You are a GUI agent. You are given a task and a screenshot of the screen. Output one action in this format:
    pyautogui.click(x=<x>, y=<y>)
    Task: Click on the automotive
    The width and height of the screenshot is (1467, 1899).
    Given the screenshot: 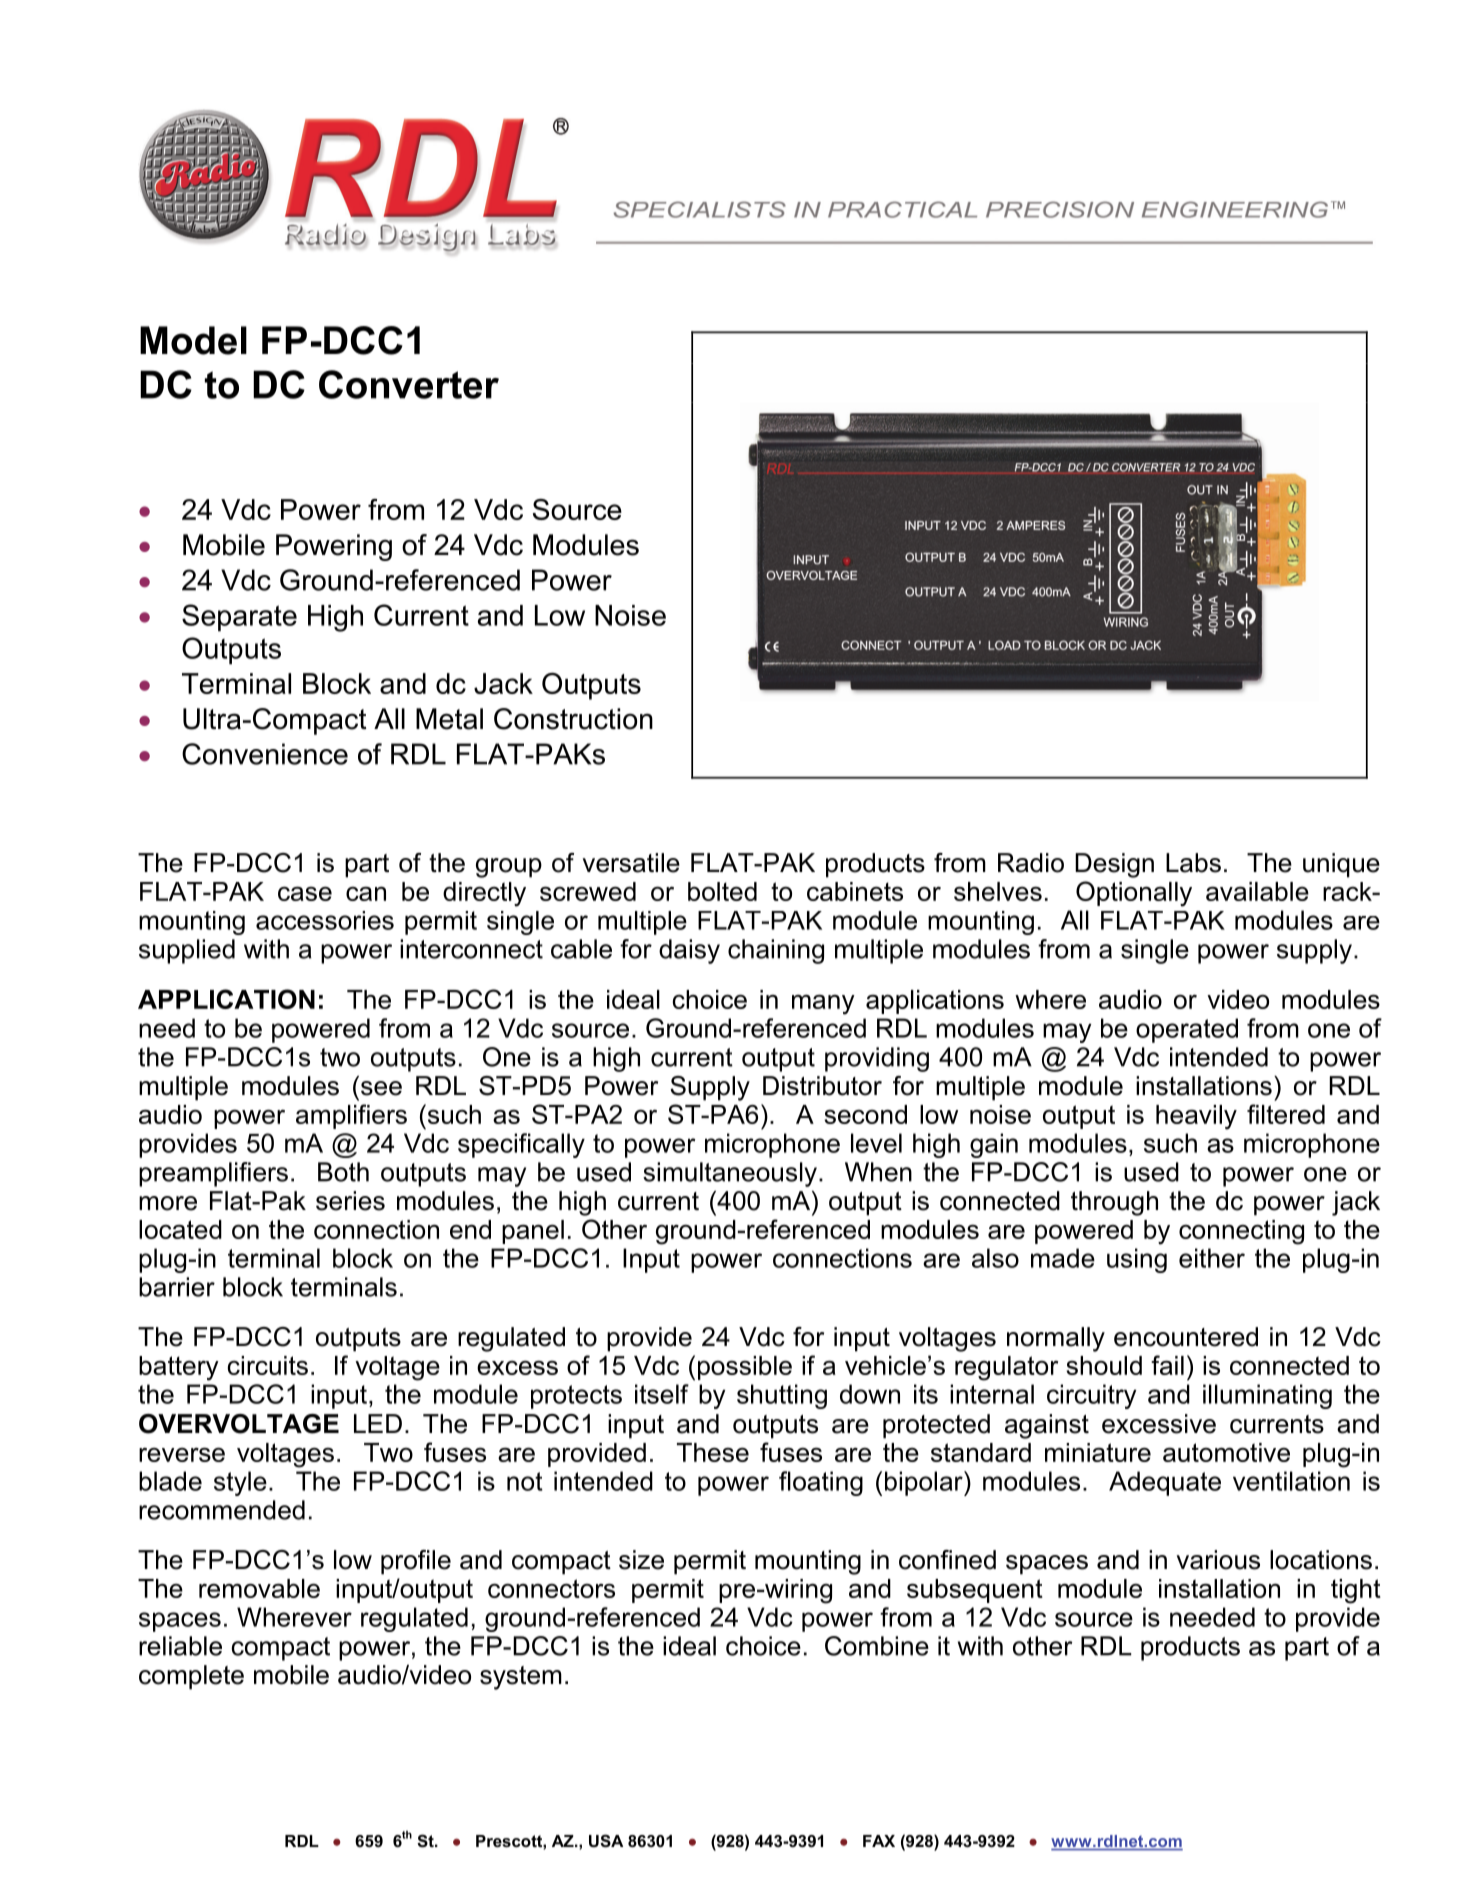 What is the action you would take?
    pyautogui.click(x=1226, y=1452)
